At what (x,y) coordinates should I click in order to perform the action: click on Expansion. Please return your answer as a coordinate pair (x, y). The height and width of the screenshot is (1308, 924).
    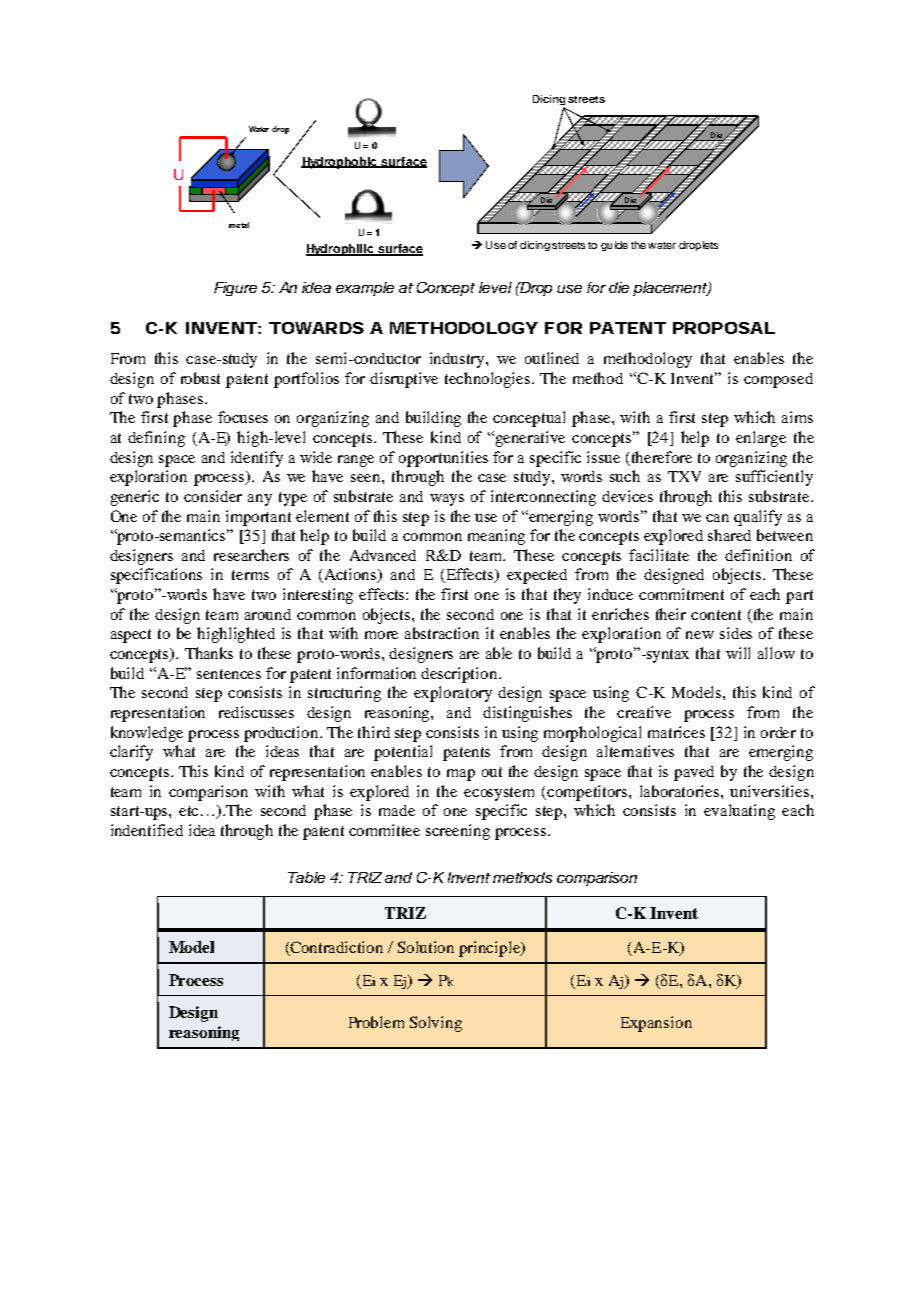
    Looking at the image, I should click on (656, 1024).
